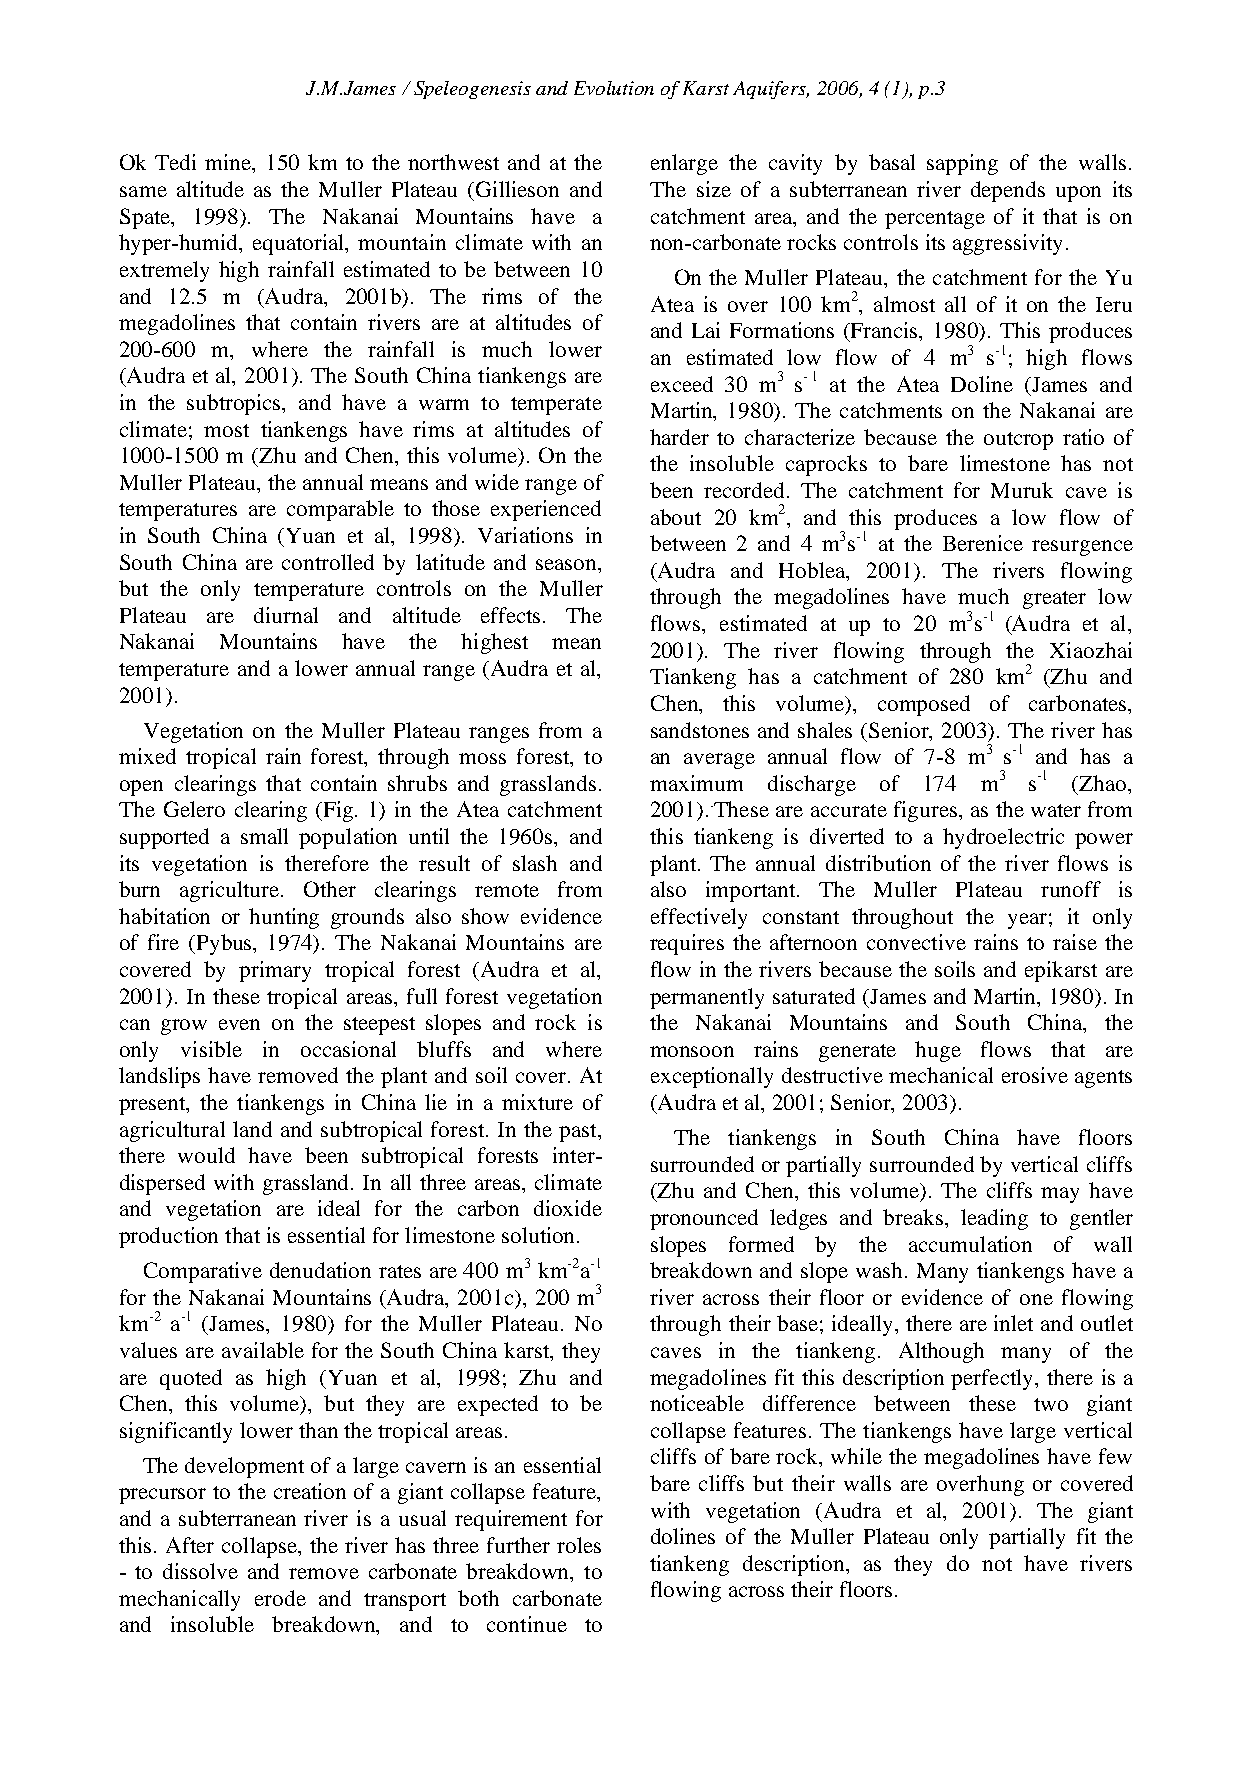 Image resolution: width=1252 pixels, height=1771 pixels. What do you see at coordinates (264, 836) in the screenshot?
I see `small` at bounding box center [264, 836].
